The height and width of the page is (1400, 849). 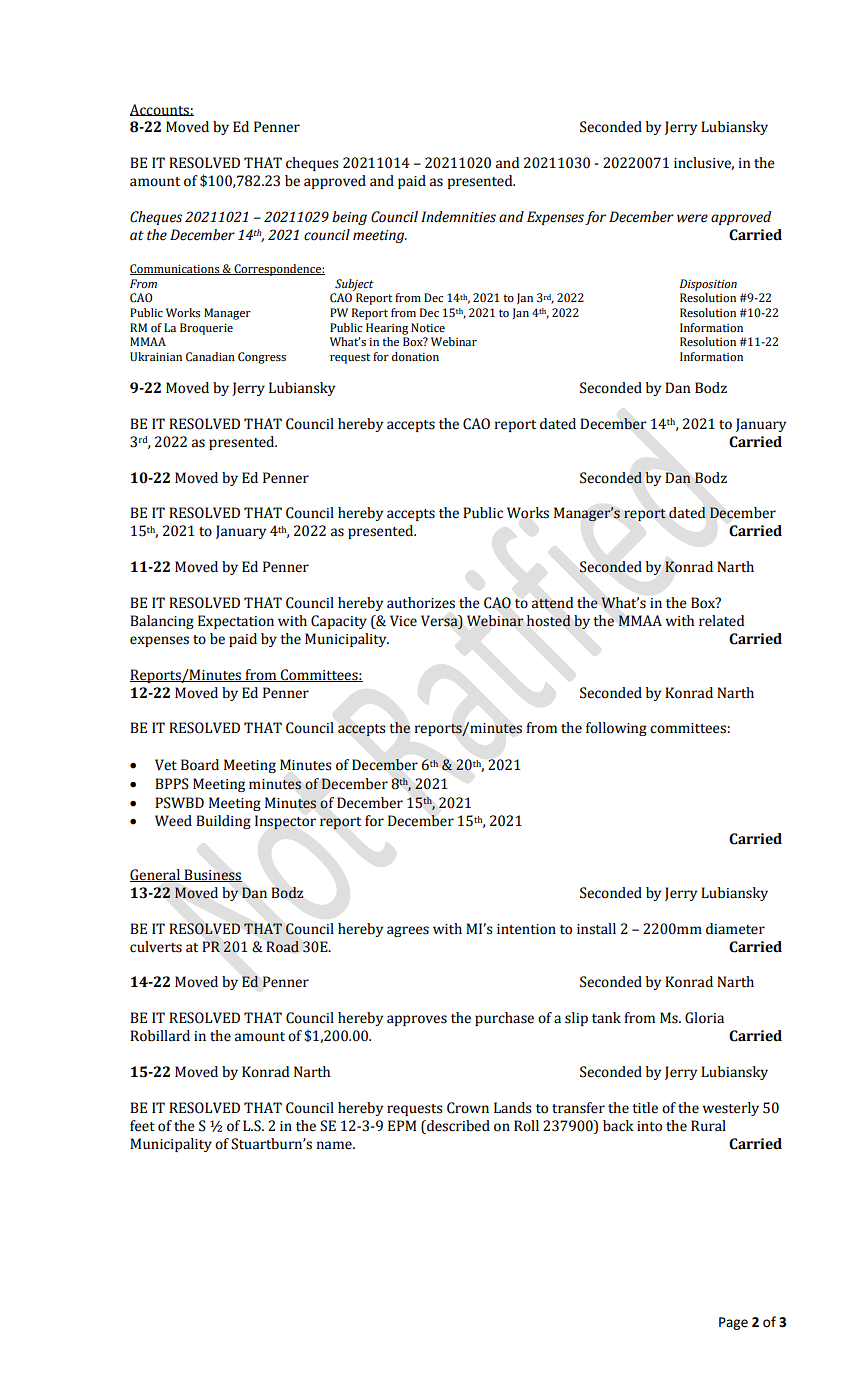 I want to click on described, so click(x=457, y=1126).
